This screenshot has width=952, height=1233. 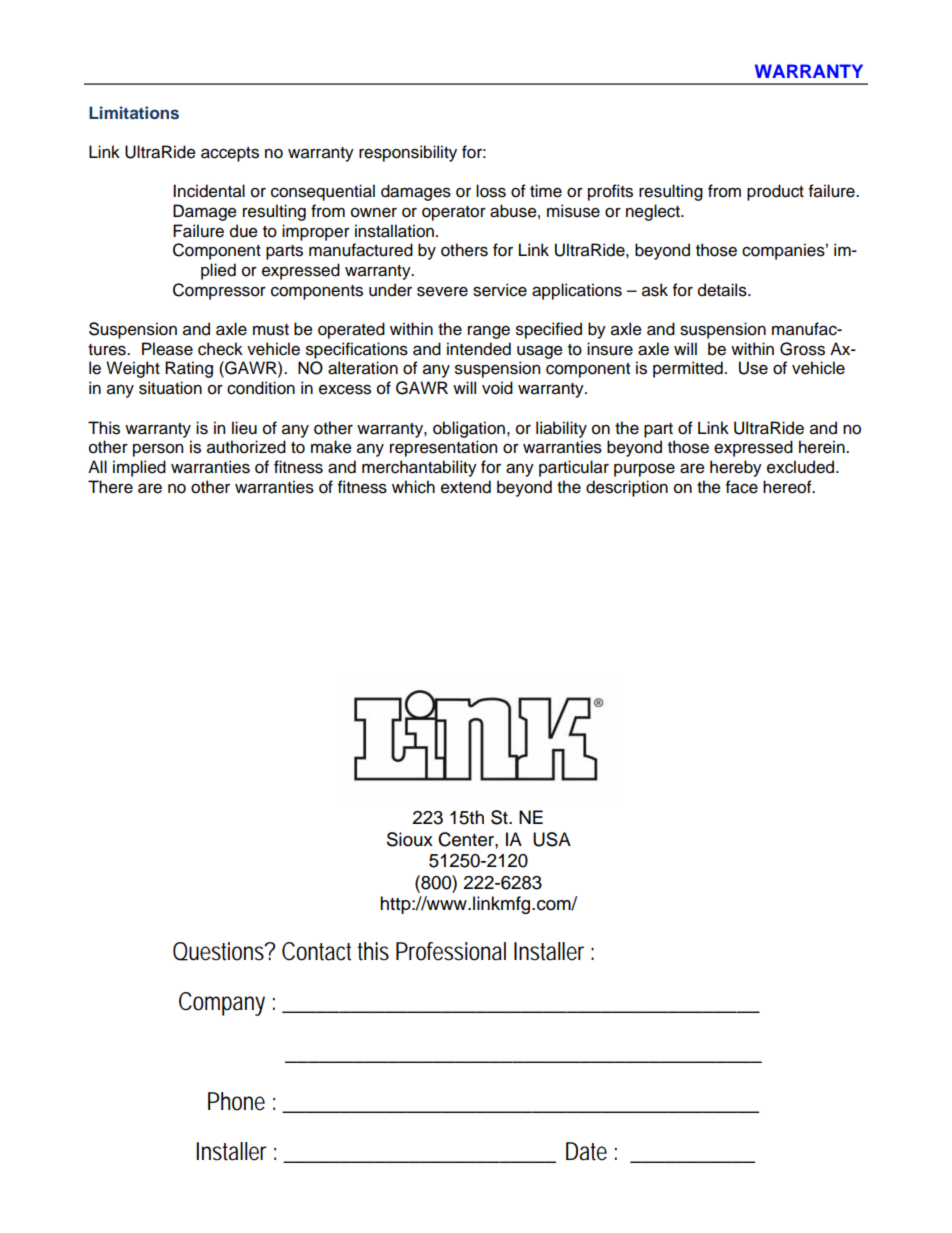 What do you see at coordinates (497, 388) in the screenshot?
I see `void` at bounding box center [497, 388].
